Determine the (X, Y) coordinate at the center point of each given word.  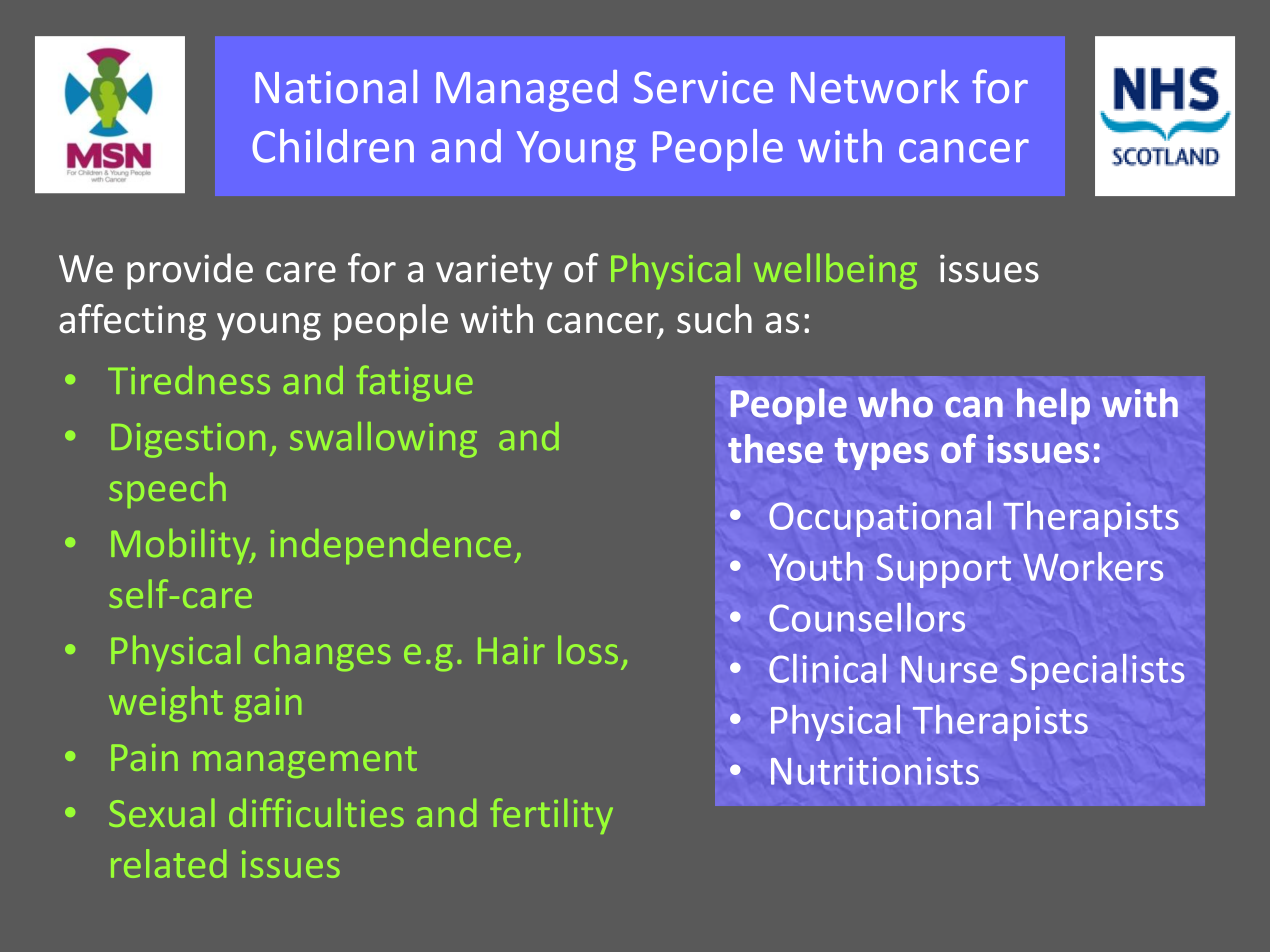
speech (168, 490)
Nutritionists (875, 771)
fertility (551, 816)
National (336, 86)
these (775, 448)
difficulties (316, 812)
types (882, 454)
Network (875, 86)
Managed (526, 91)
